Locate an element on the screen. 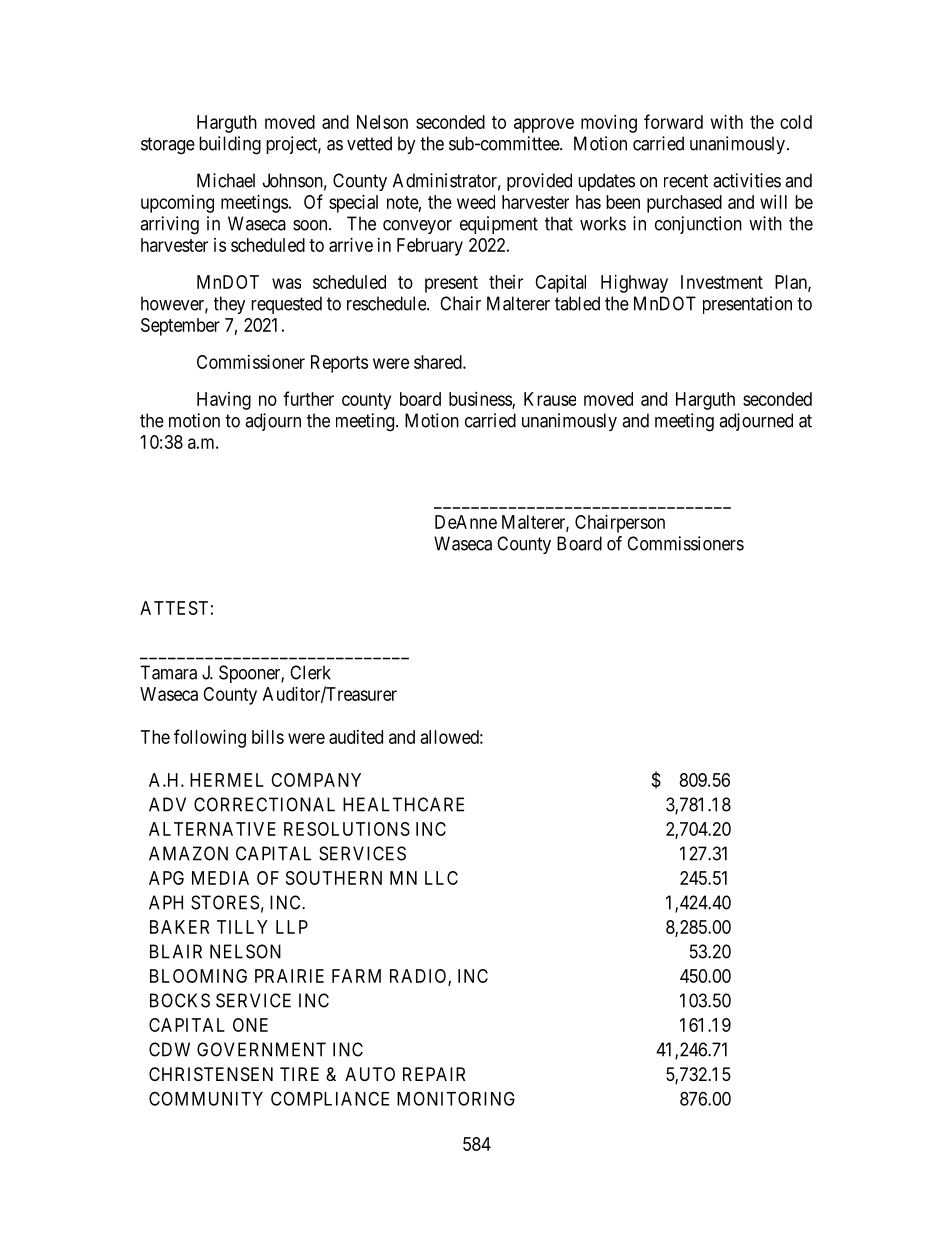 The width and height of the screenshot is (952, 1233). HEALTHCARE is located at coordinates (403, 804).
